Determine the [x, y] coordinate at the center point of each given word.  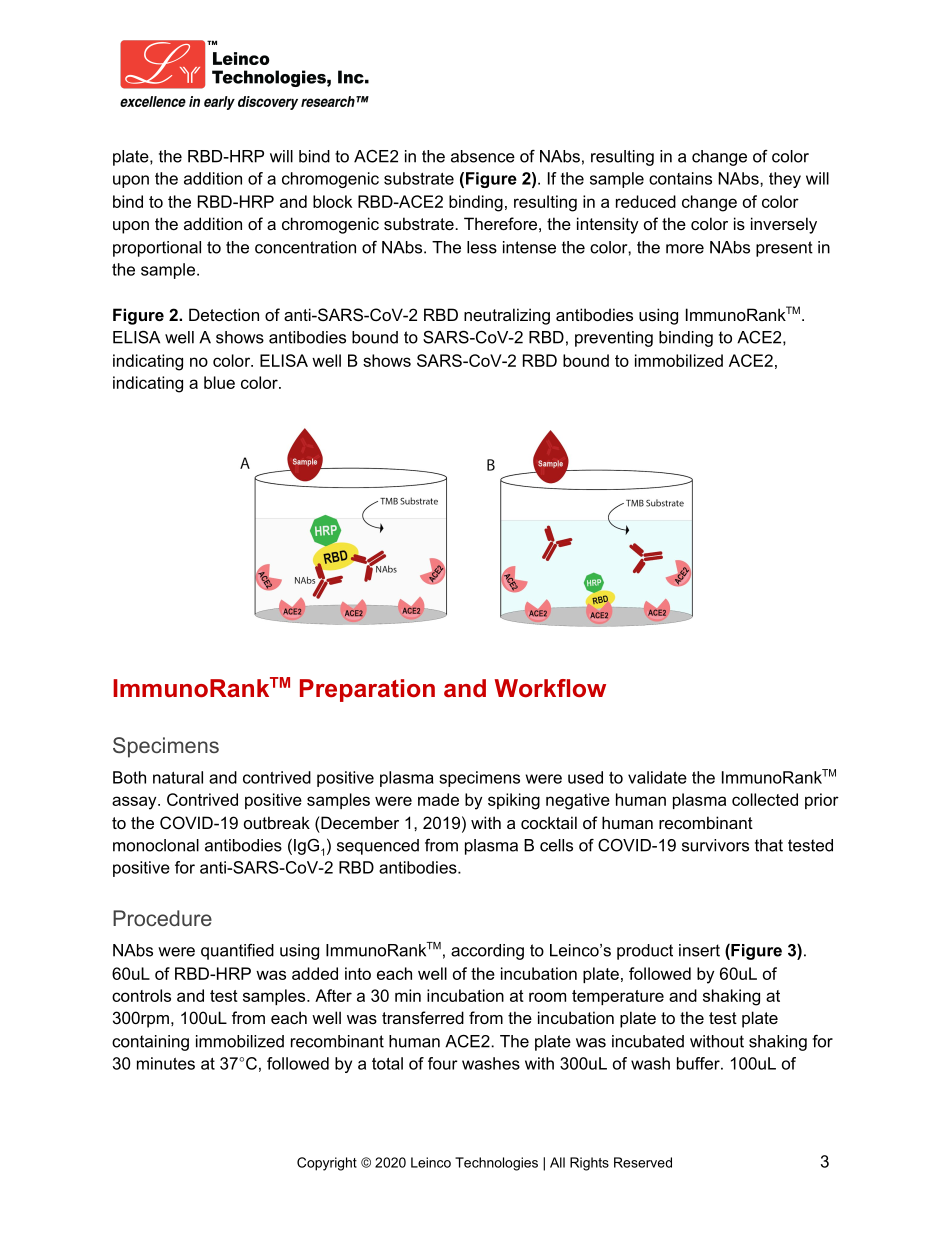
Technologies [496, 1164]
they [785, 180]
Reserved [643, 1162]
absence [483, 156]
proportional [157, 249]
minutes [166, 1063]
